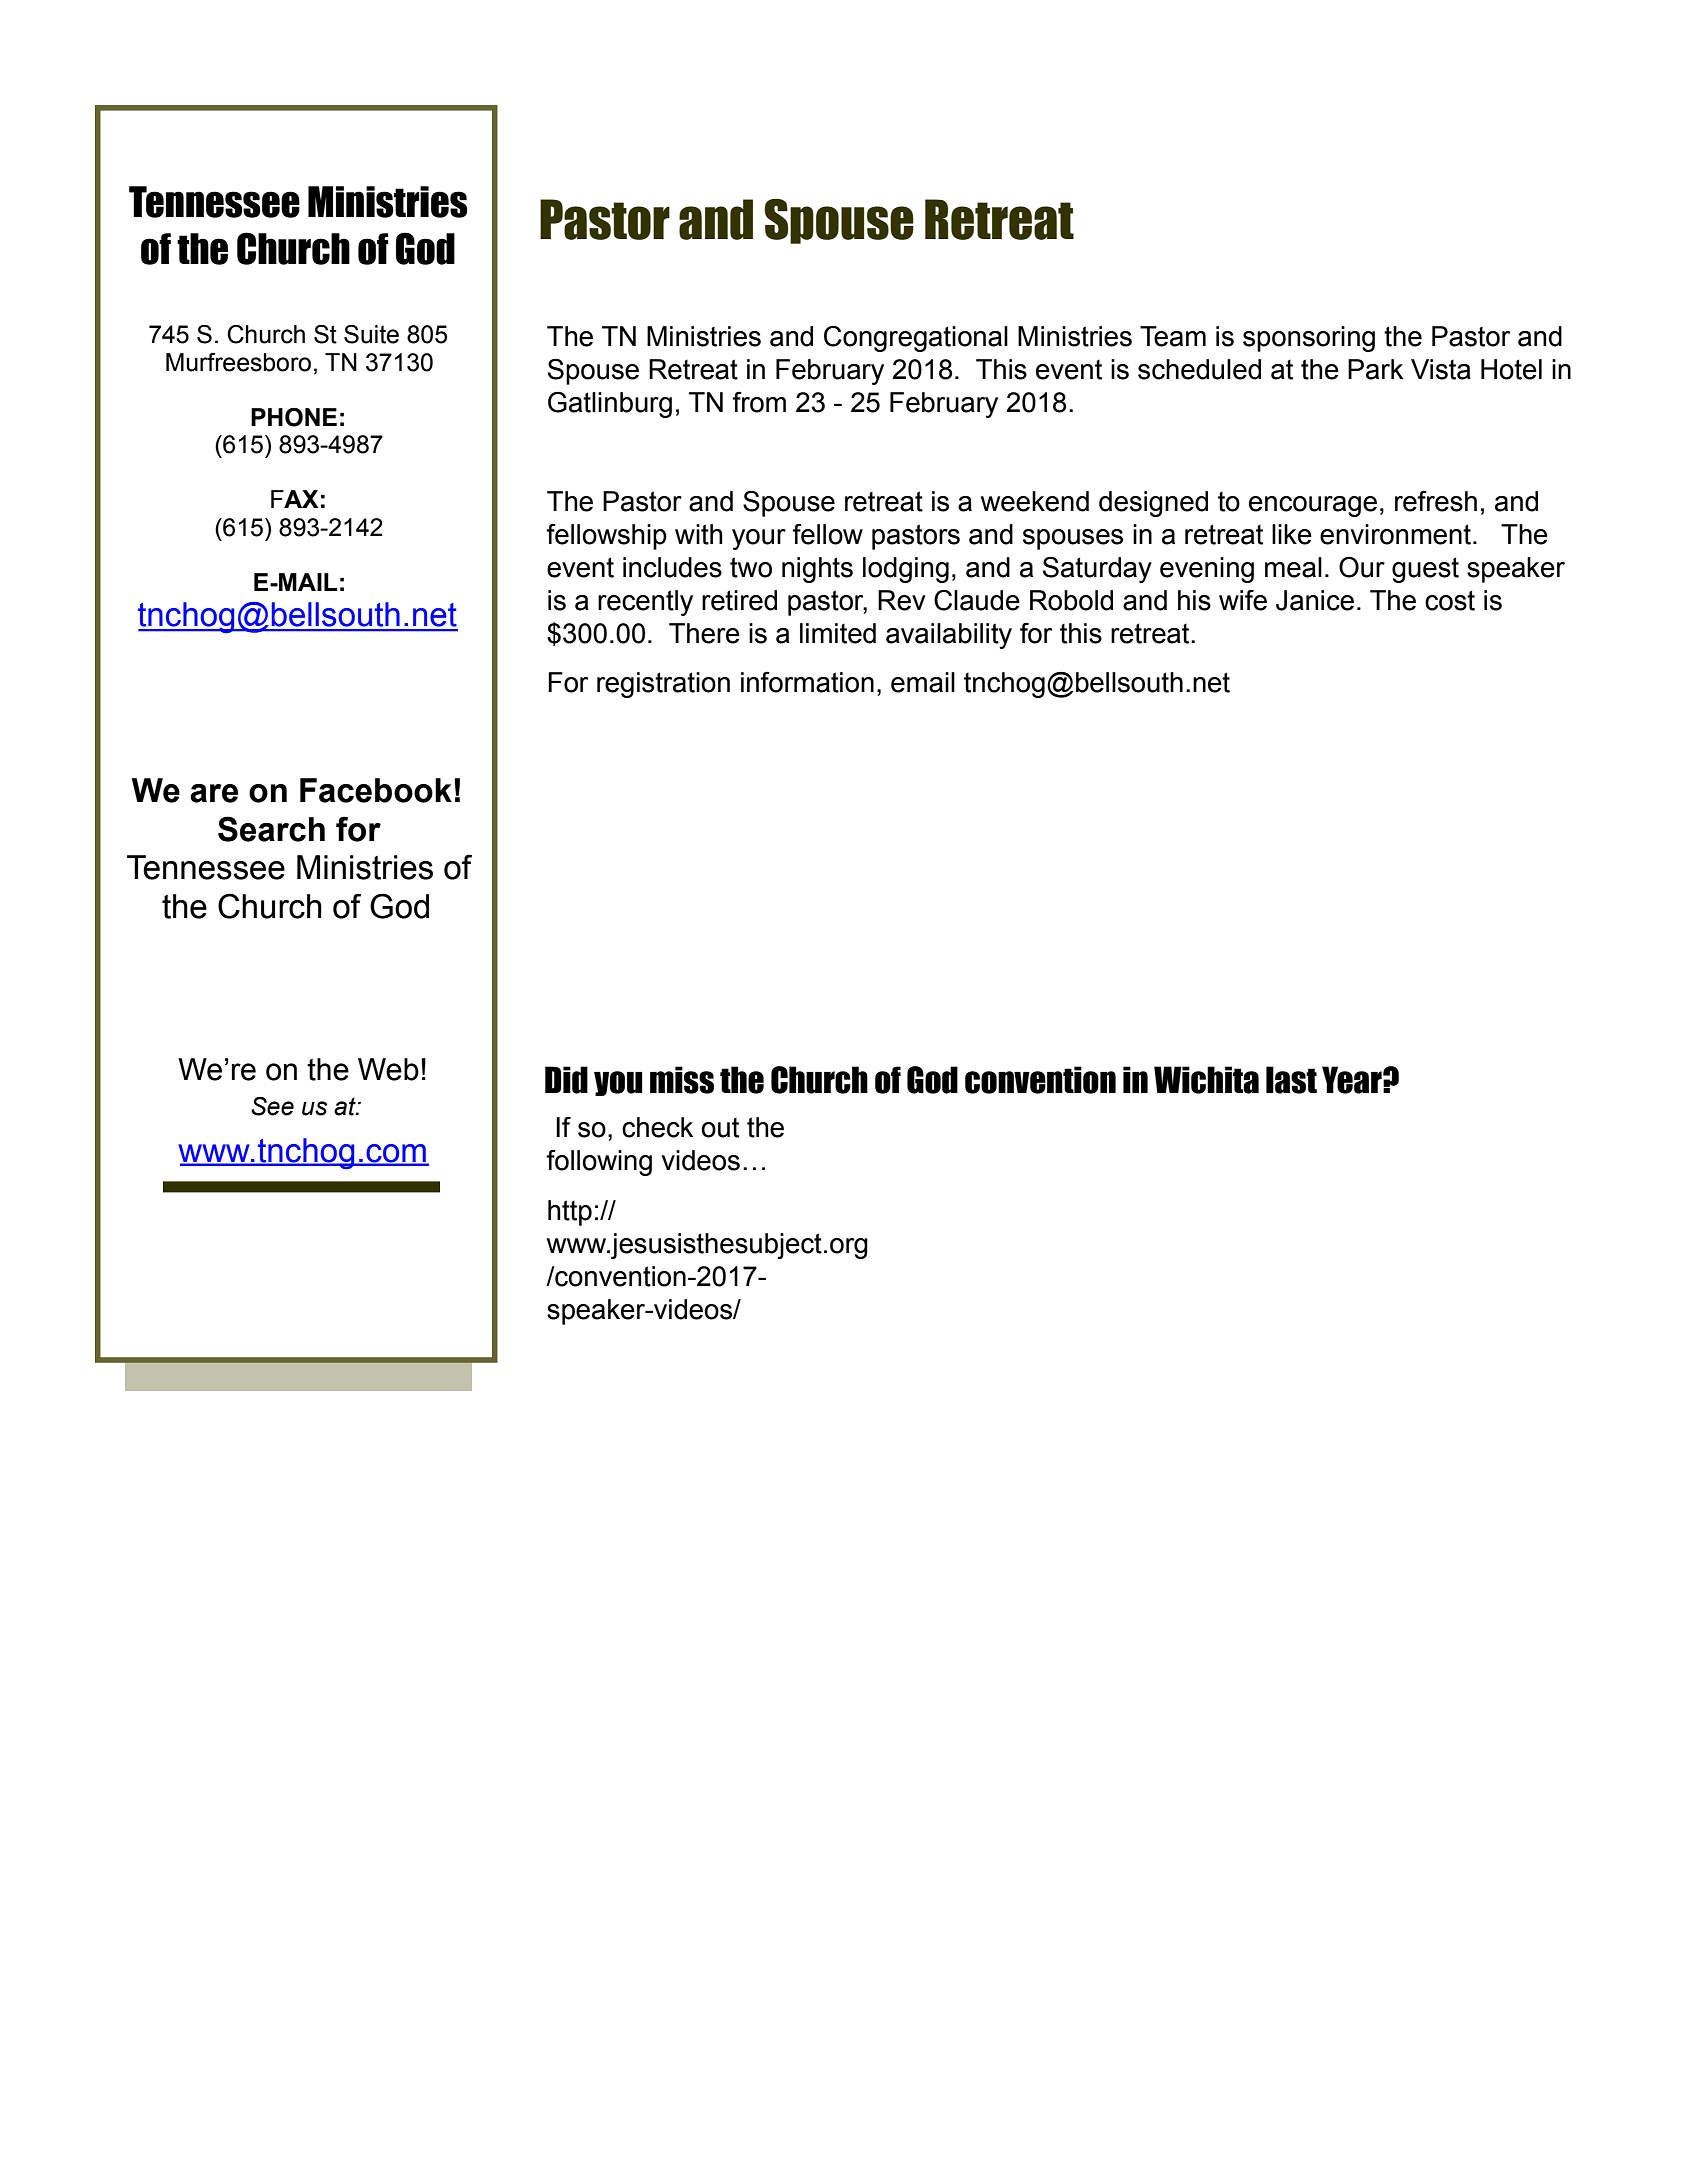 This image has width=1682, height=2176. I want to click on Park, so click(1375, 369).
